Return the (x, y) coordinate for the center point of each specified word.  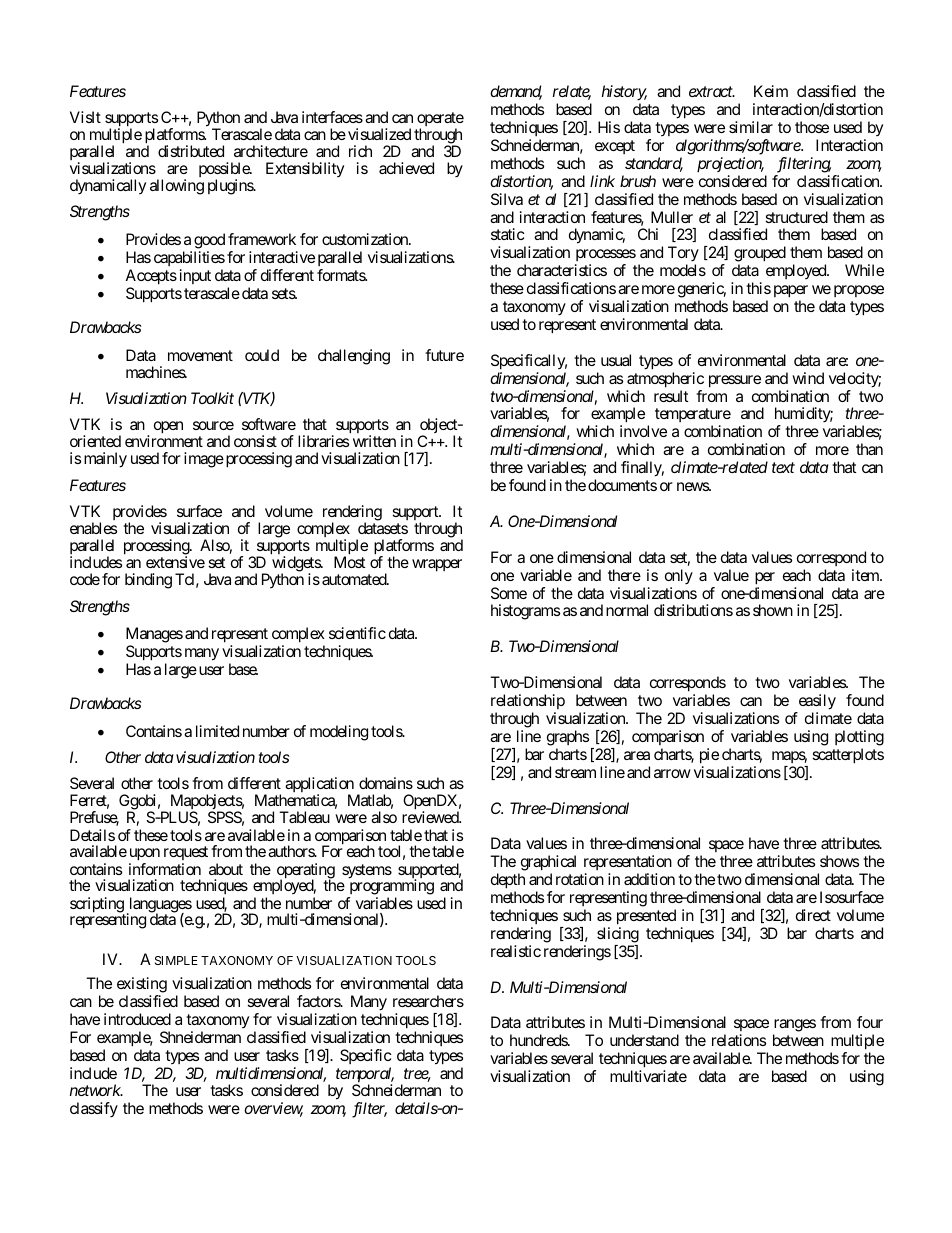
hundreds (539, 1040)
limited (217, 731)
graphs (568, 738)
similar (751, 127)
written (374, 441)
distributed (191, 151)
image (204, 460)
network (96, 1090)
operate (440, 121)
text (783, 468)
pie (709, 756)
